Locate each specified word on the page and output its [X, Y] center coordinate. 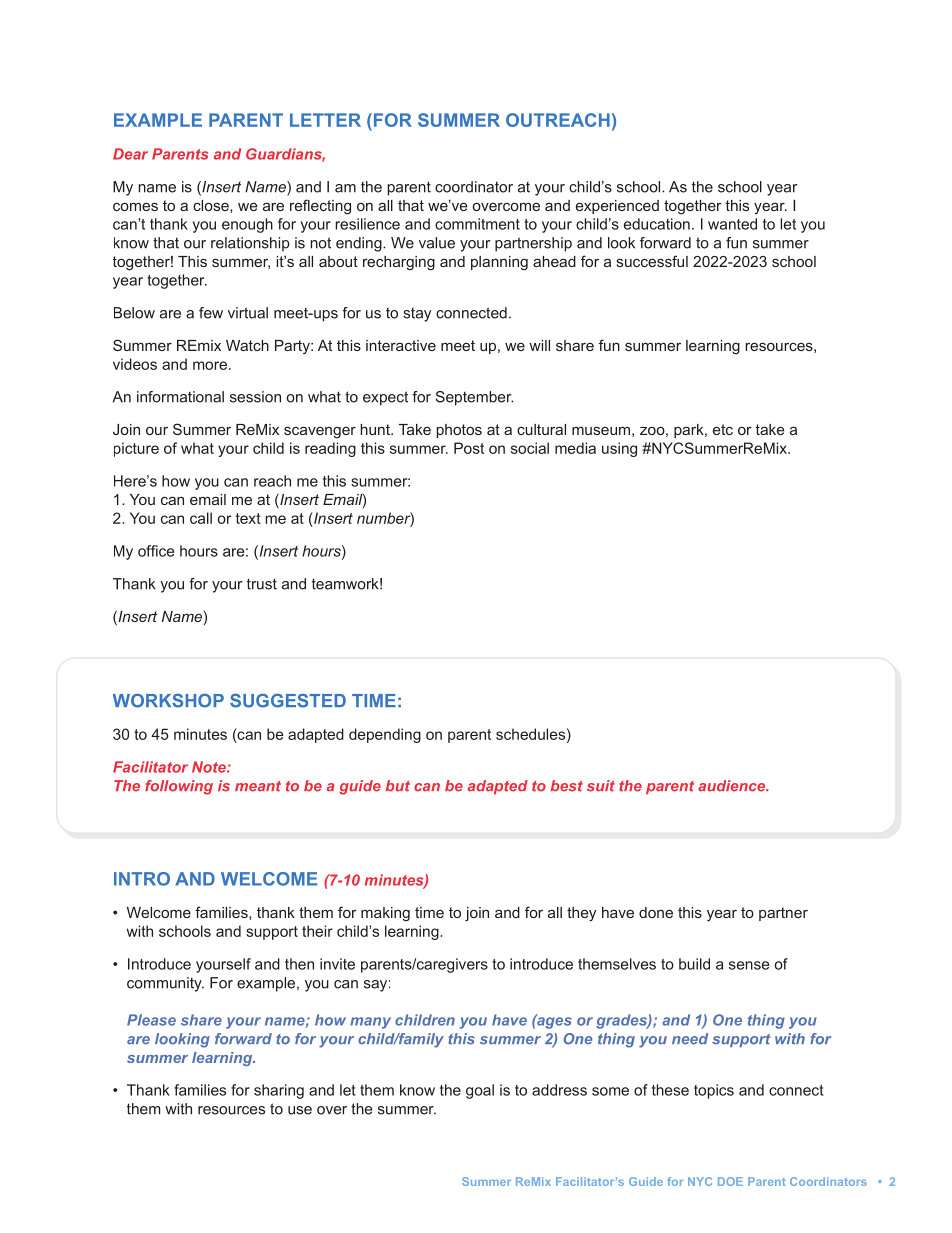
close [212, 205]
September [475, 398]
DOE [730, 1181]
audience [733, 786]
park [690, 431]
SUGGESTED [288, 701]
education [657, 224]
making [385, 914]
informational [180, 397]
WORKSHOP [168, 701]
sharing [279, 1091]
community [165, 984]
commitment [477, 224]
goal [480, 1091]
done [656, 912]
